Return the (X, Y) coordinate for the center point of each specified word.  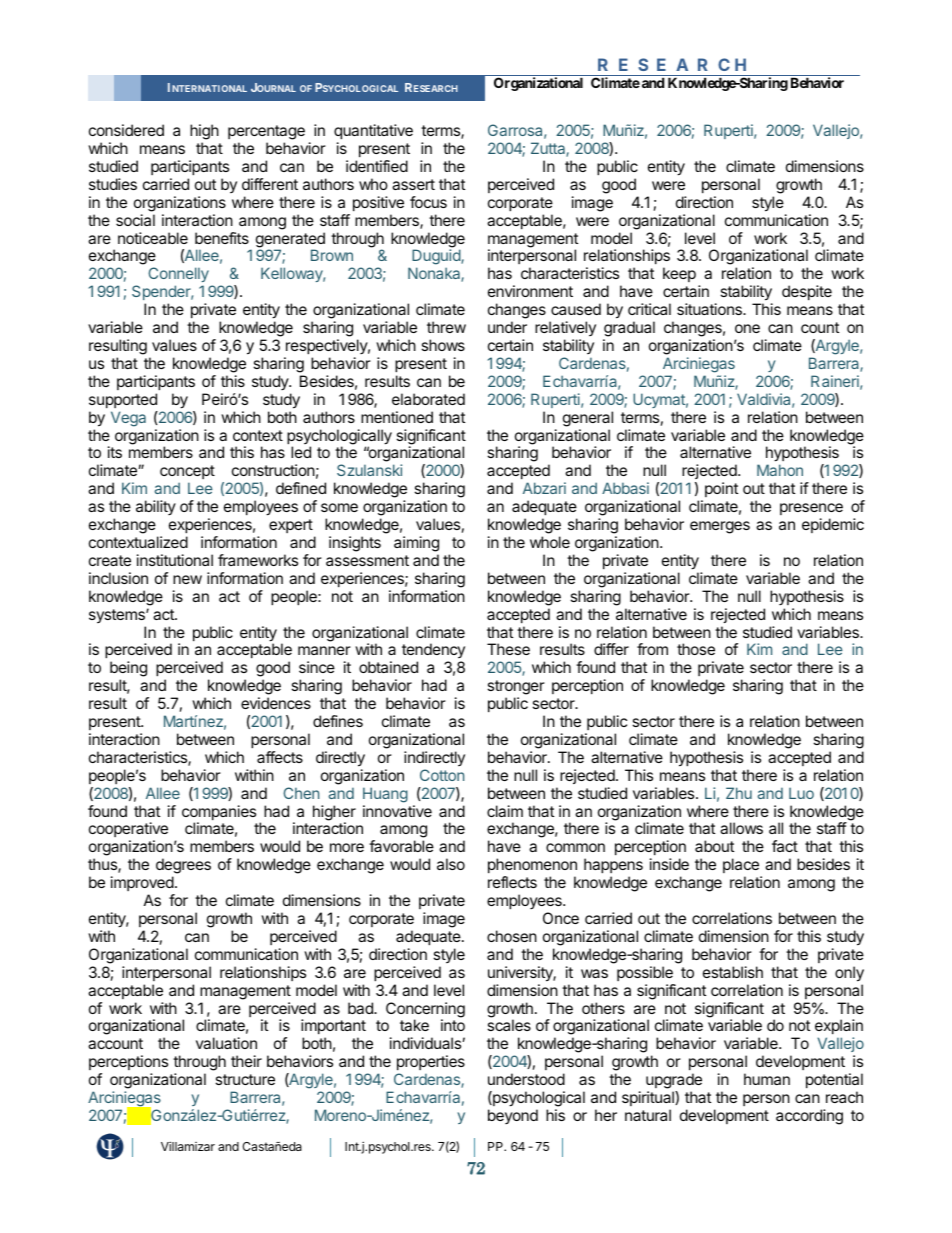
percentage (266, 134)
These (508, 649)
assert (413, 184)
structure (245, 1079)
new (187, 579)
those (696, 649)
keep (679, 274)
